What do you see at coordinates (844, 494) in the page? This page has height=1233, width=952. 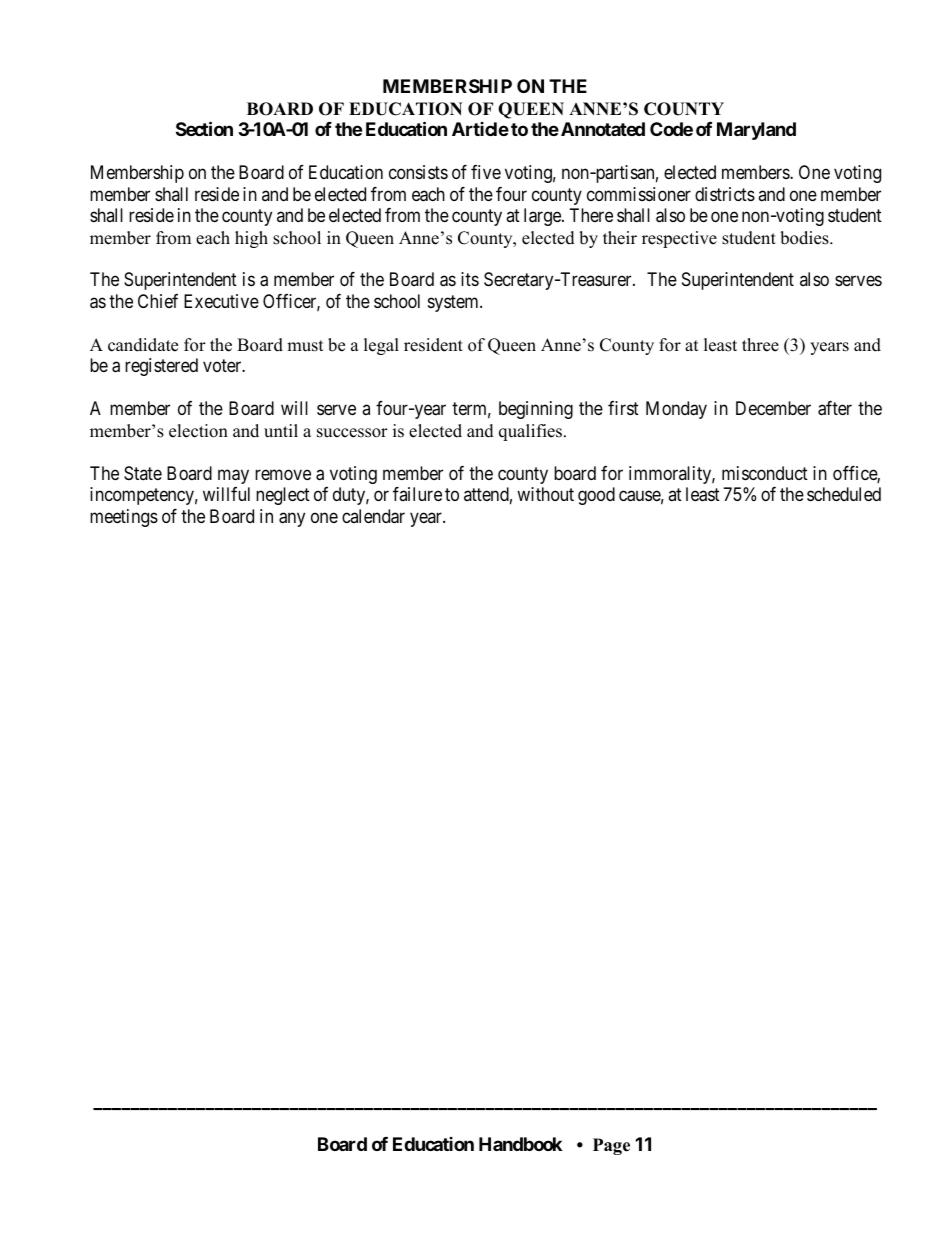 I see `scheduled` at bounding box center [844, 494].
